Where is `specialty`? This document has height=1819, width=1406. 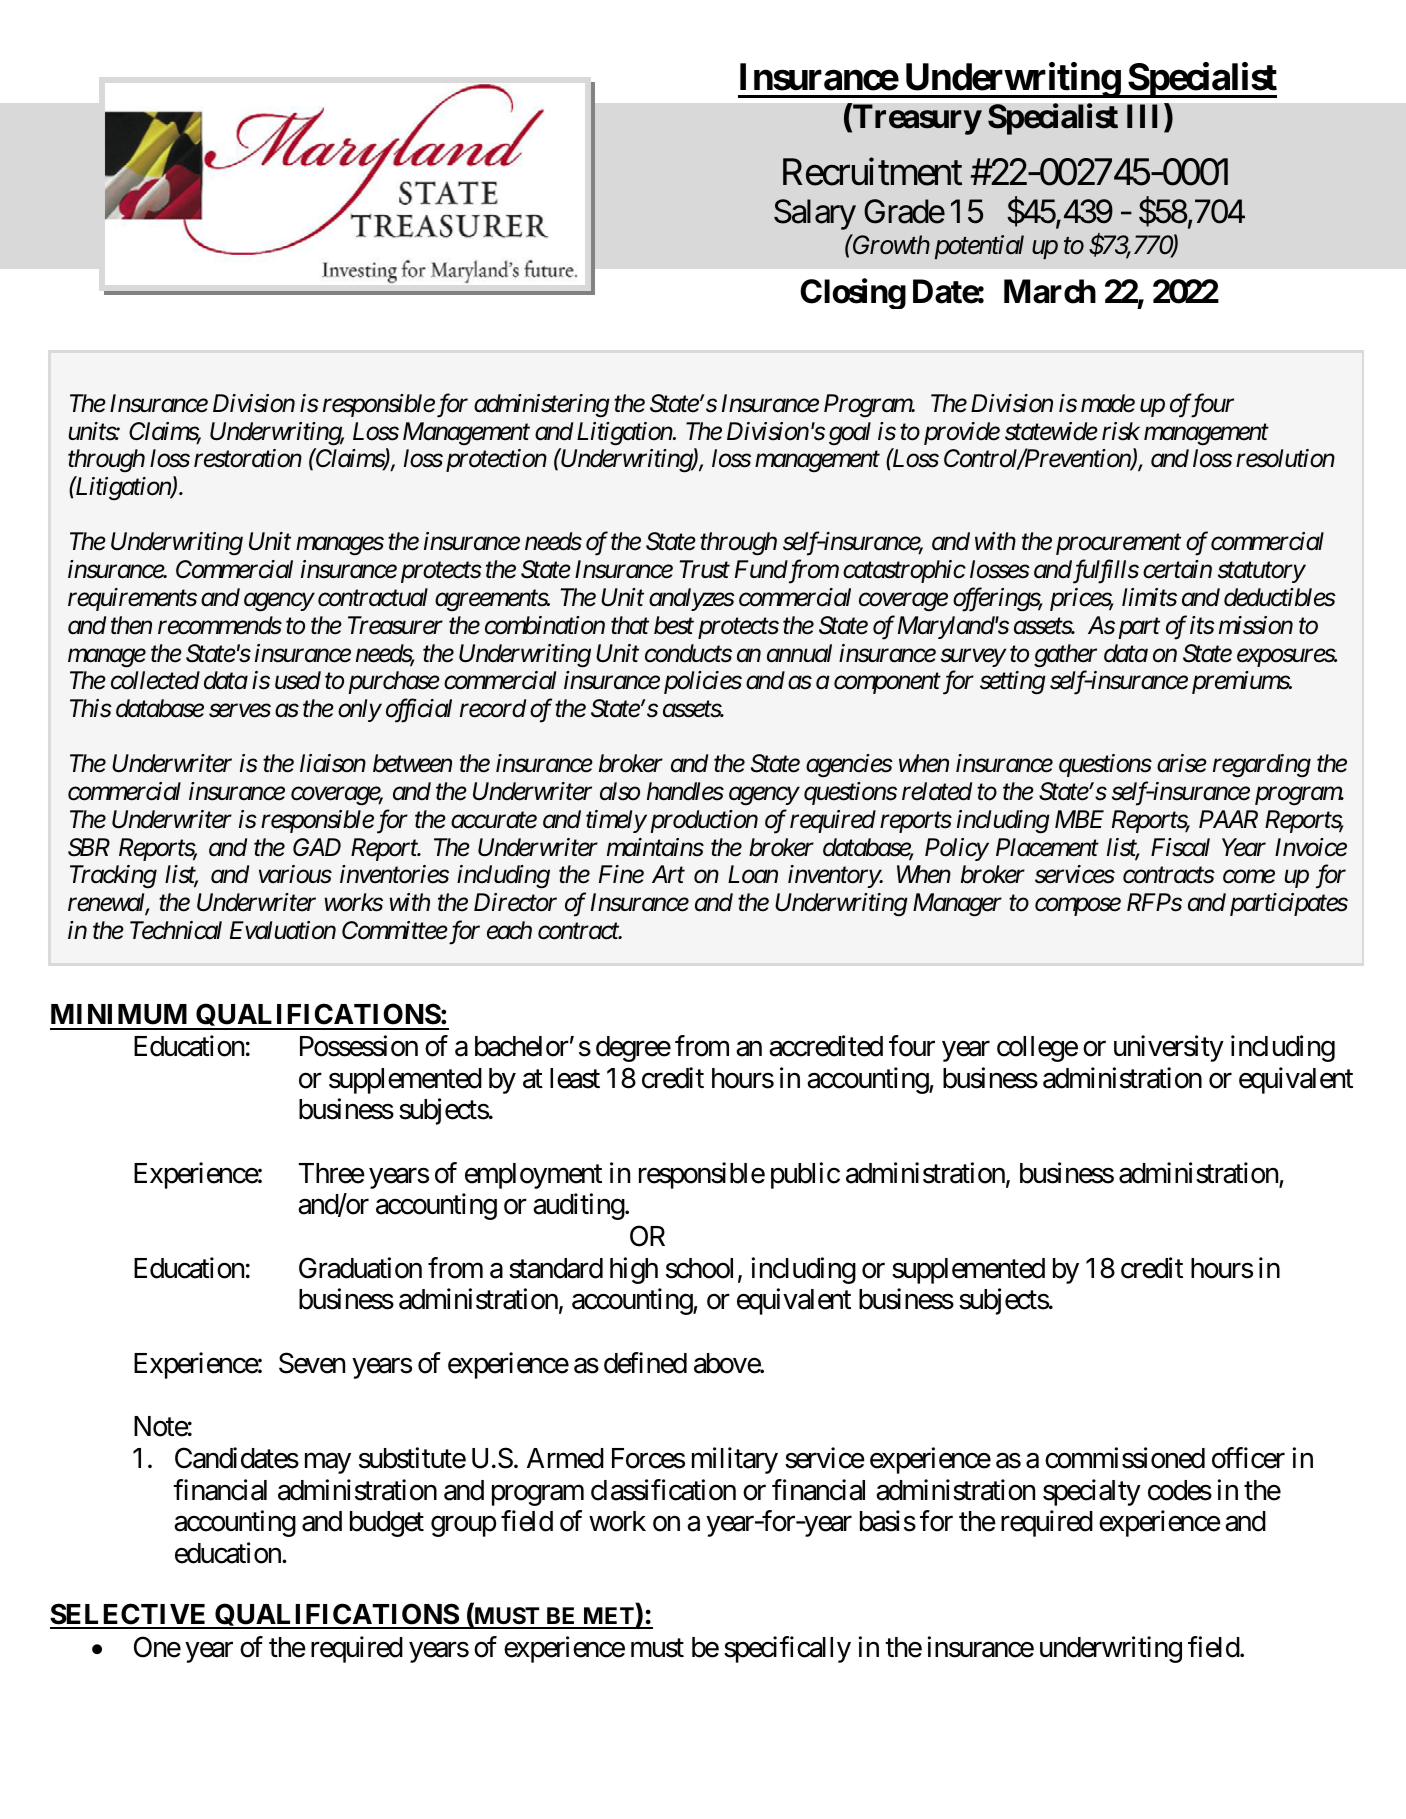 specialty is located at coordinates (1092, 1492).
